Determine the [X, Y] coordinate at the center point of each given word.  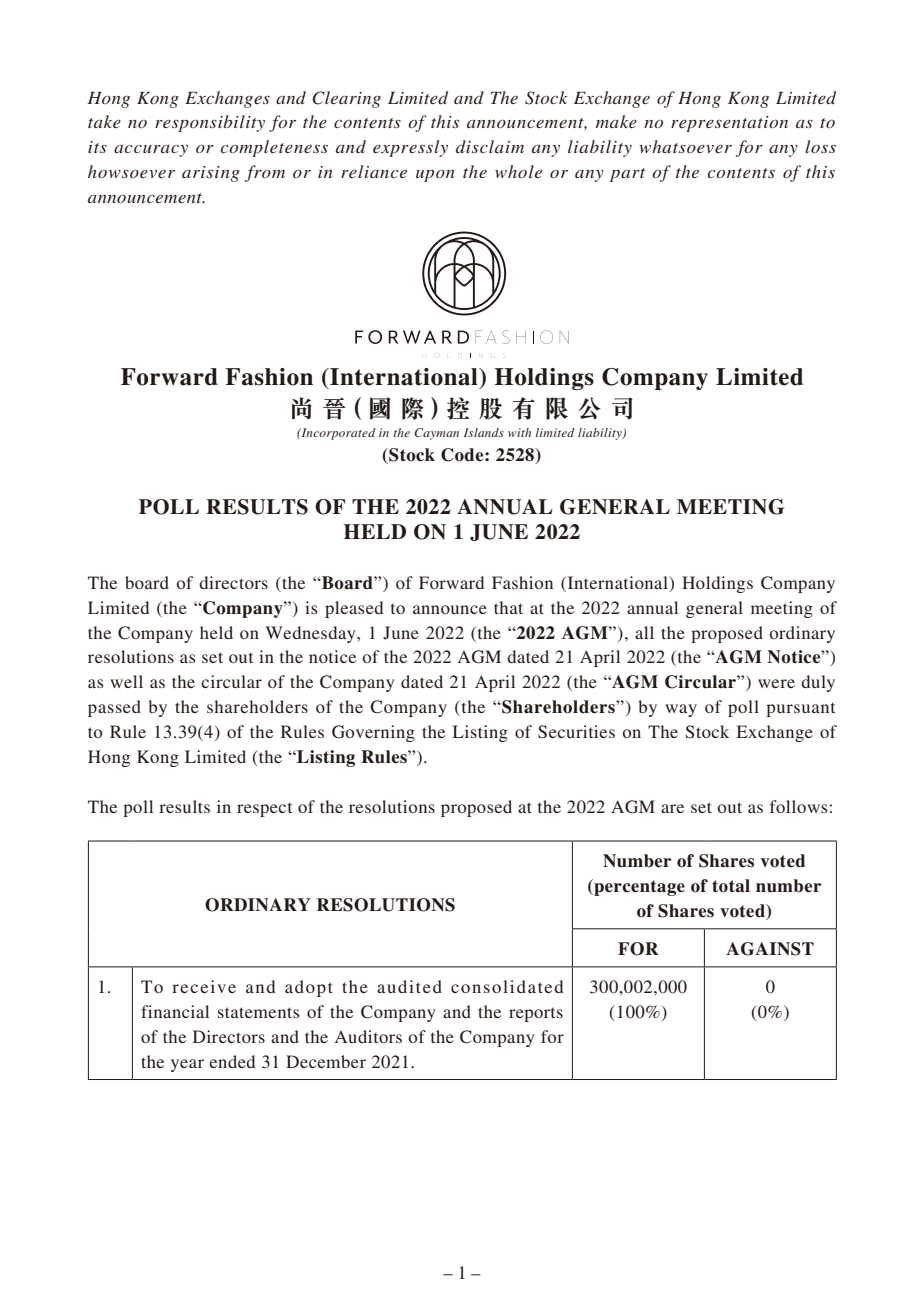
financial [175, 1011]
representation [729, 124]
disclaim [490, 146]
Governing [373, 733]
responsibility [210, 123]
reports [536, 1015]
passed [114, 708]
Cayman [436, 434]
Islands [484, 432]
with [519, 432]
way [681, 710]
